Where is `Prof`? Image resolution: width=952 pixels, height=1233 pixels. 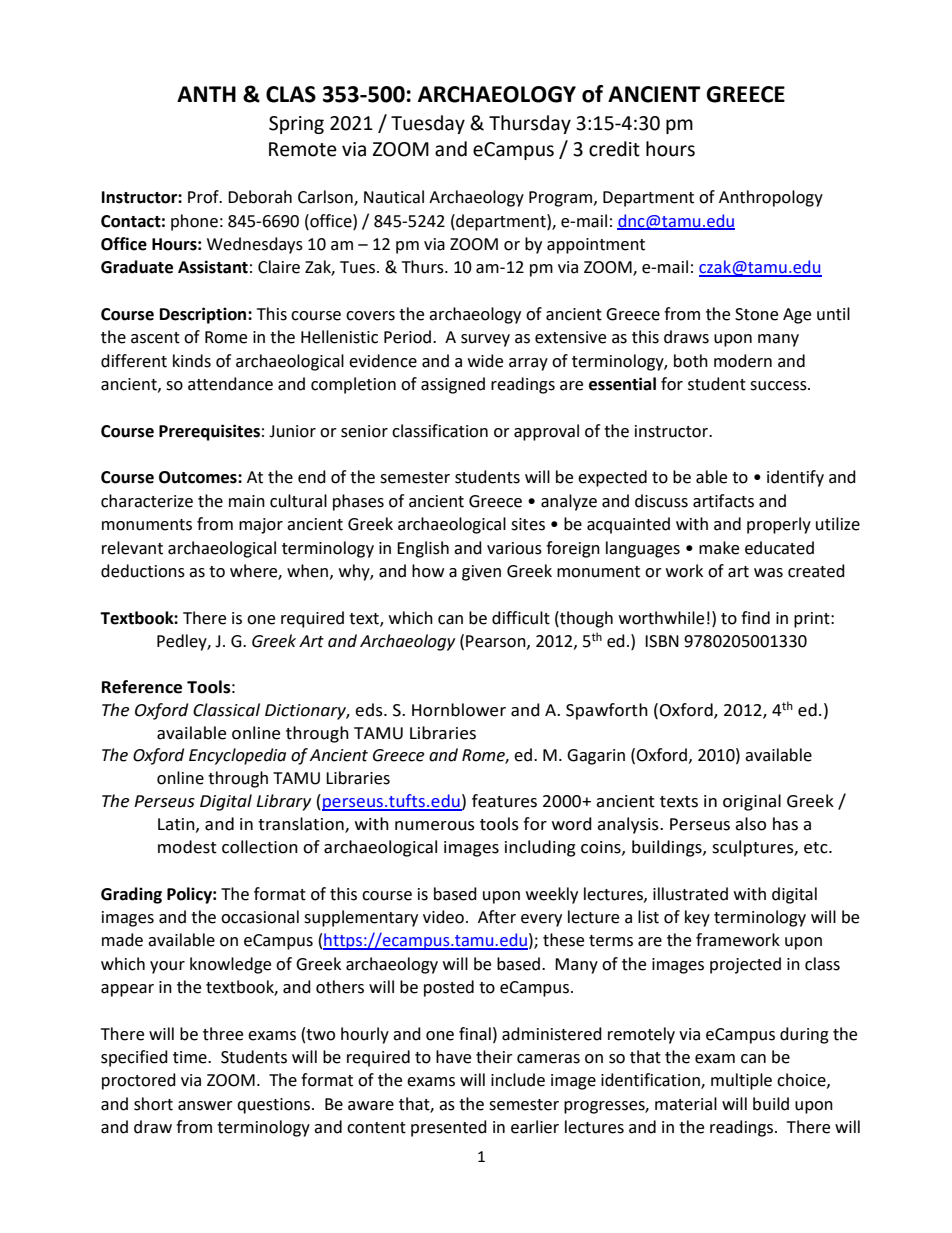 Prof is located at coordinates (204, 197).
